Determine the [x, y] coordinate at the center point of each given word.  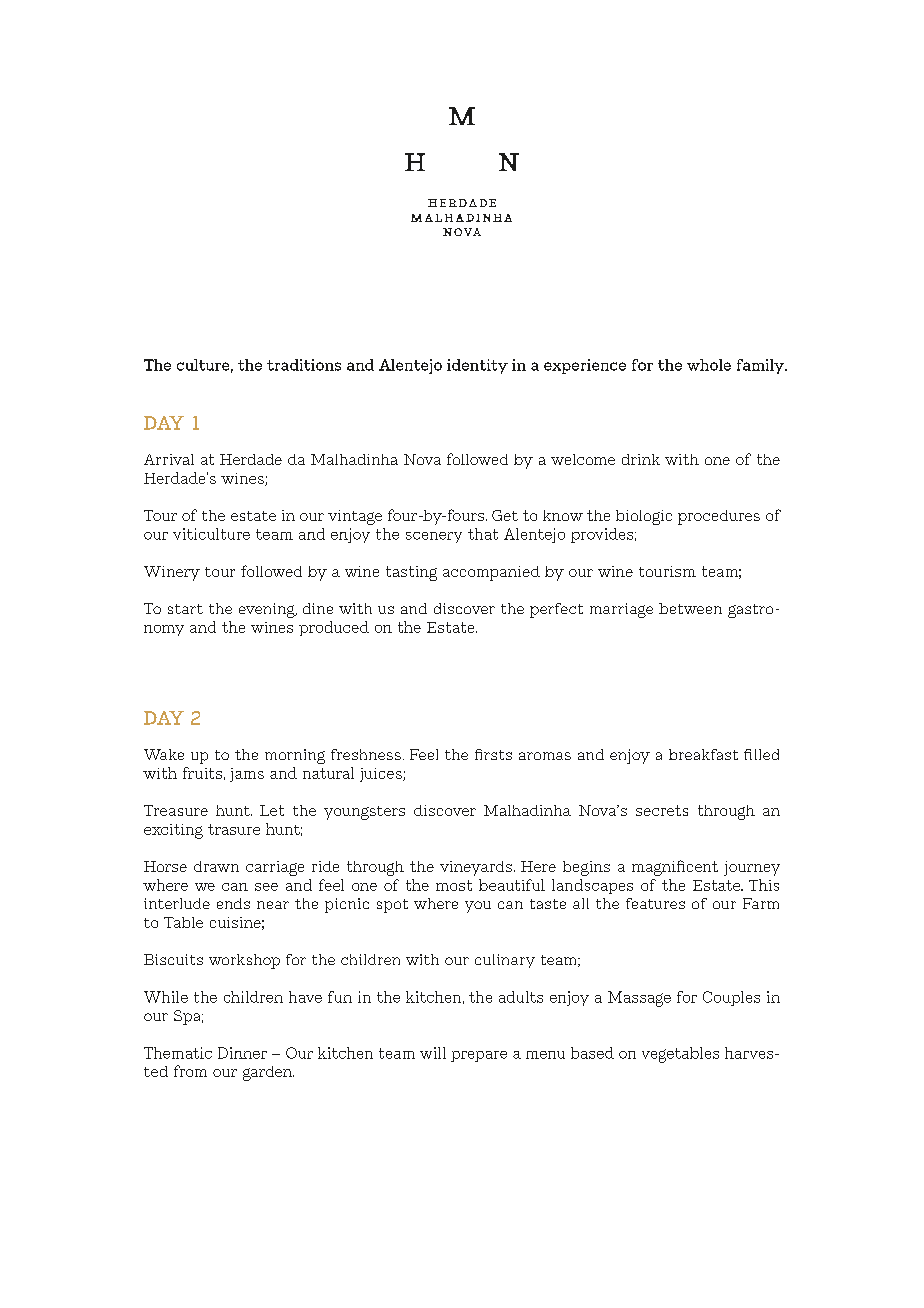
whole [709, 365]
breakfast [703, 754]
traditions [304, 365]
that [483, 534]
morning [295, 756]
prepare [479, 1056]
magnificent [675, 868]
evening [268, 610]
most [454, 885]
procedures [719, 517]
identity [477, 366]
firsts [493, 754]
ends [233, 903]
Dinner [242, 1053]
